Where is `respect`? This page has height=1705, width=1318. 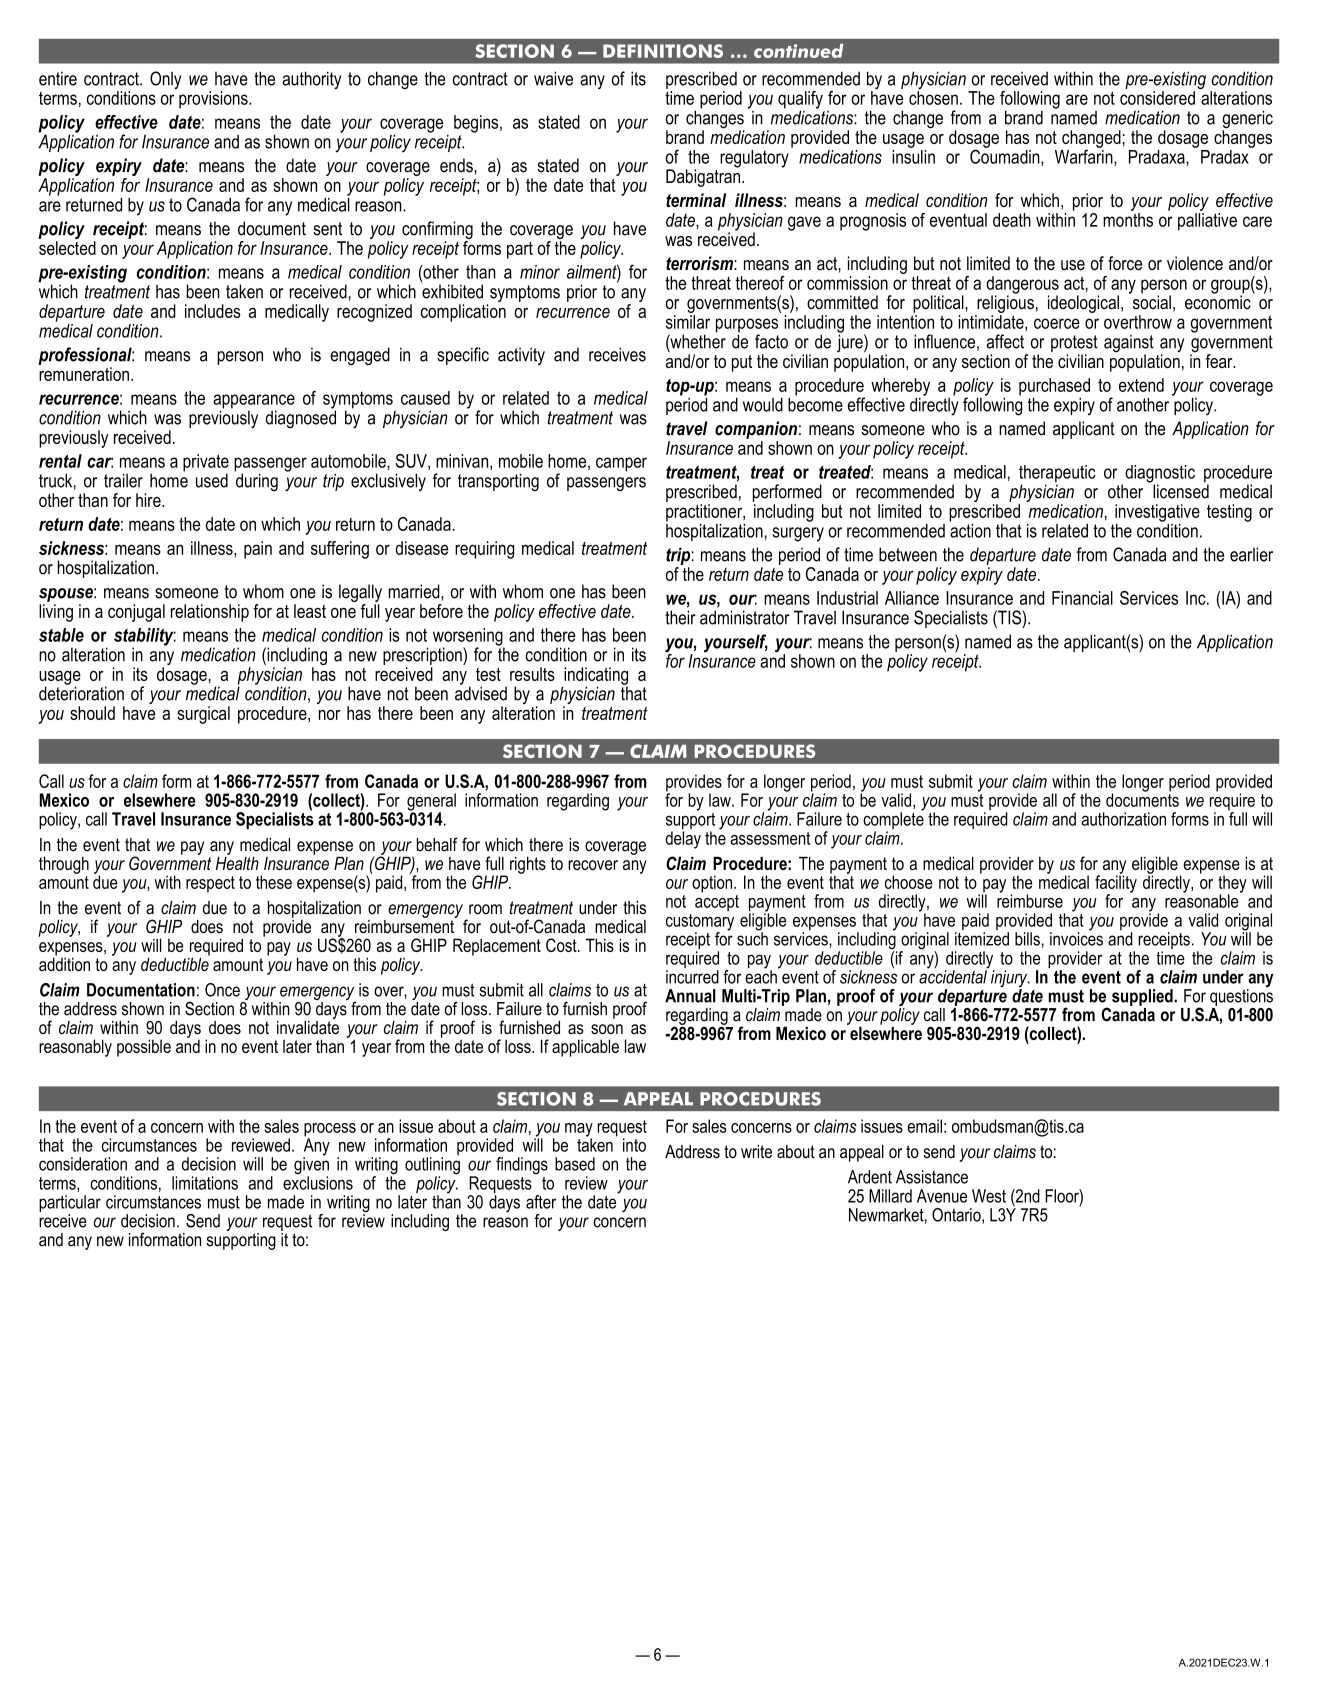
respect is located at coordinates (210, 884).
